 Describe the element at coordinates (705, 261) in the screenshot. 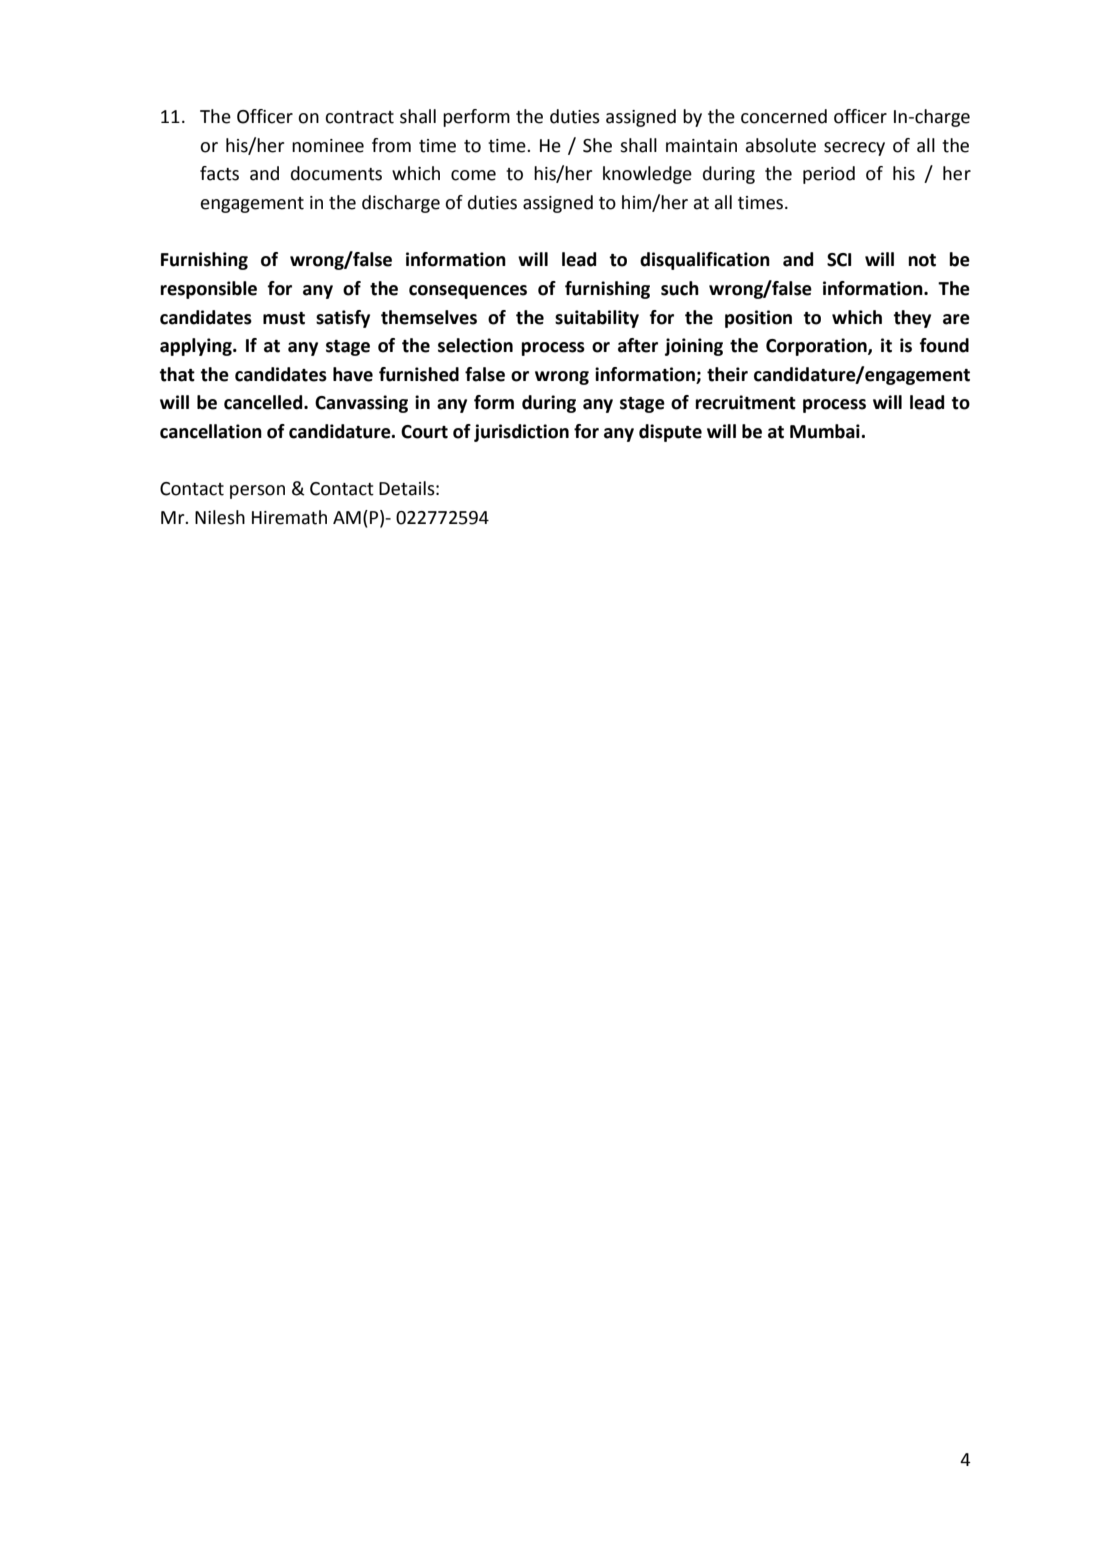

I see `disqualification` at that location.
